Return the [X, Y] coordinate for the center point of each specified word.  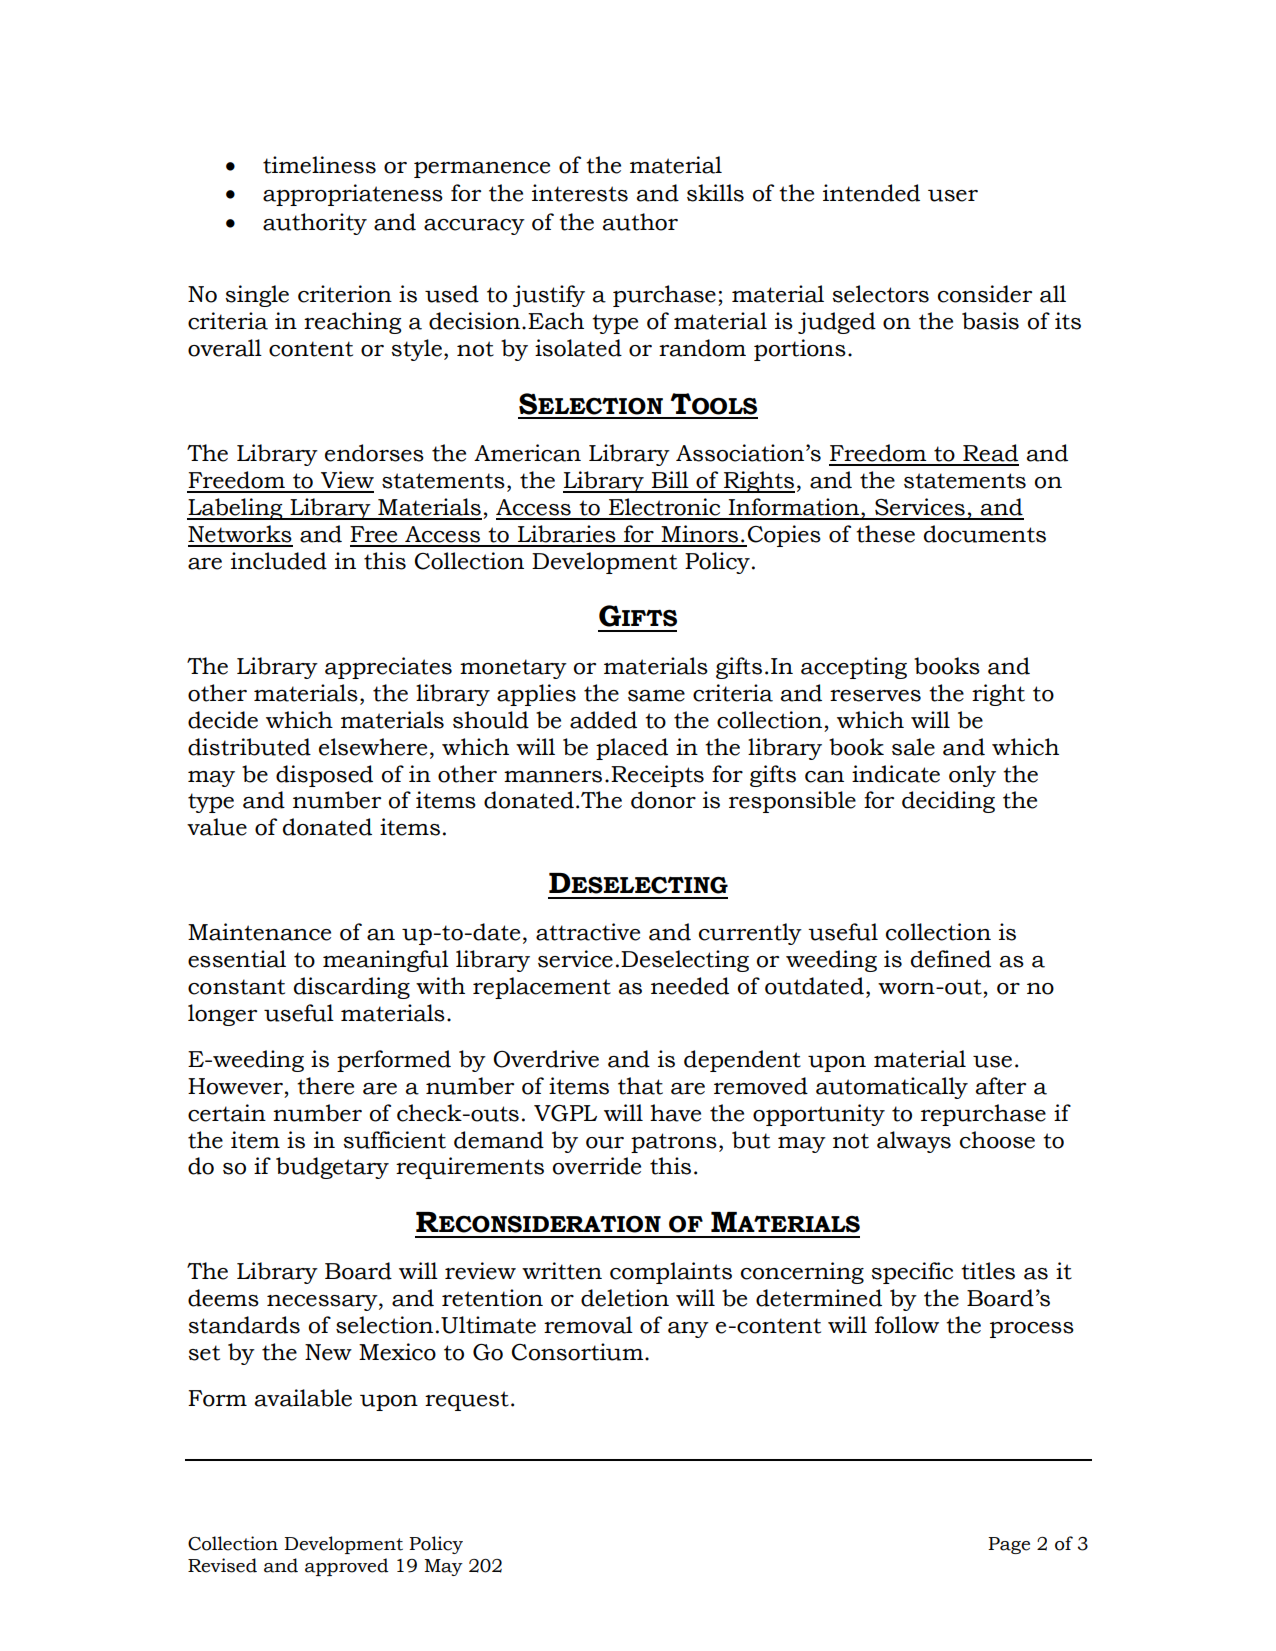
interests [580, 193]
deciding [948, 802]
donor [663, 800]
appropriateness [353, 195]
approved [346, 1567]
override [597, 1166]
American [527, 453]
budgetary [332, 1168]
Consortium [579, 1352]
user [953, 196]
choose [997, 1140]
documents [985, 534]
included [279, 561]
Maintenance [259, 932]
